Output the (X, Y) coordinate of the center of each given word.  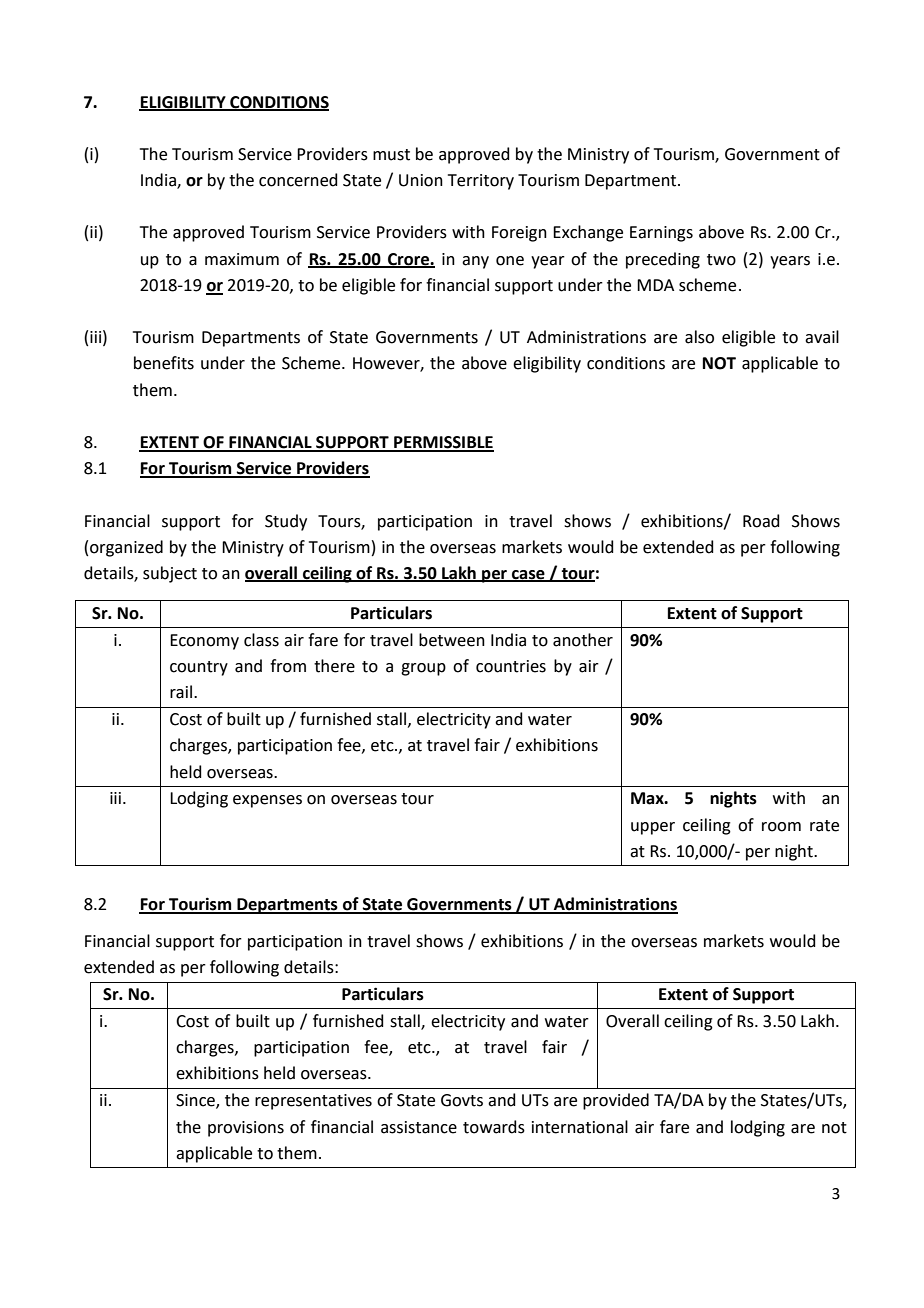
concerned (298, 180)
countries (511, 666)
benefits (164, 363)
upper (653, 828)
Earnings (661, 234)
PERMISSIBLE (443, 443)
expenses (267, 801)
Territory (481, 182)
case (528, 575)
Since (196, 1101)
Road (761, 521)
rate (824, 826)
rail (181, 692)
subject (170, 574)
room (781, 827)
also (699, 337)
